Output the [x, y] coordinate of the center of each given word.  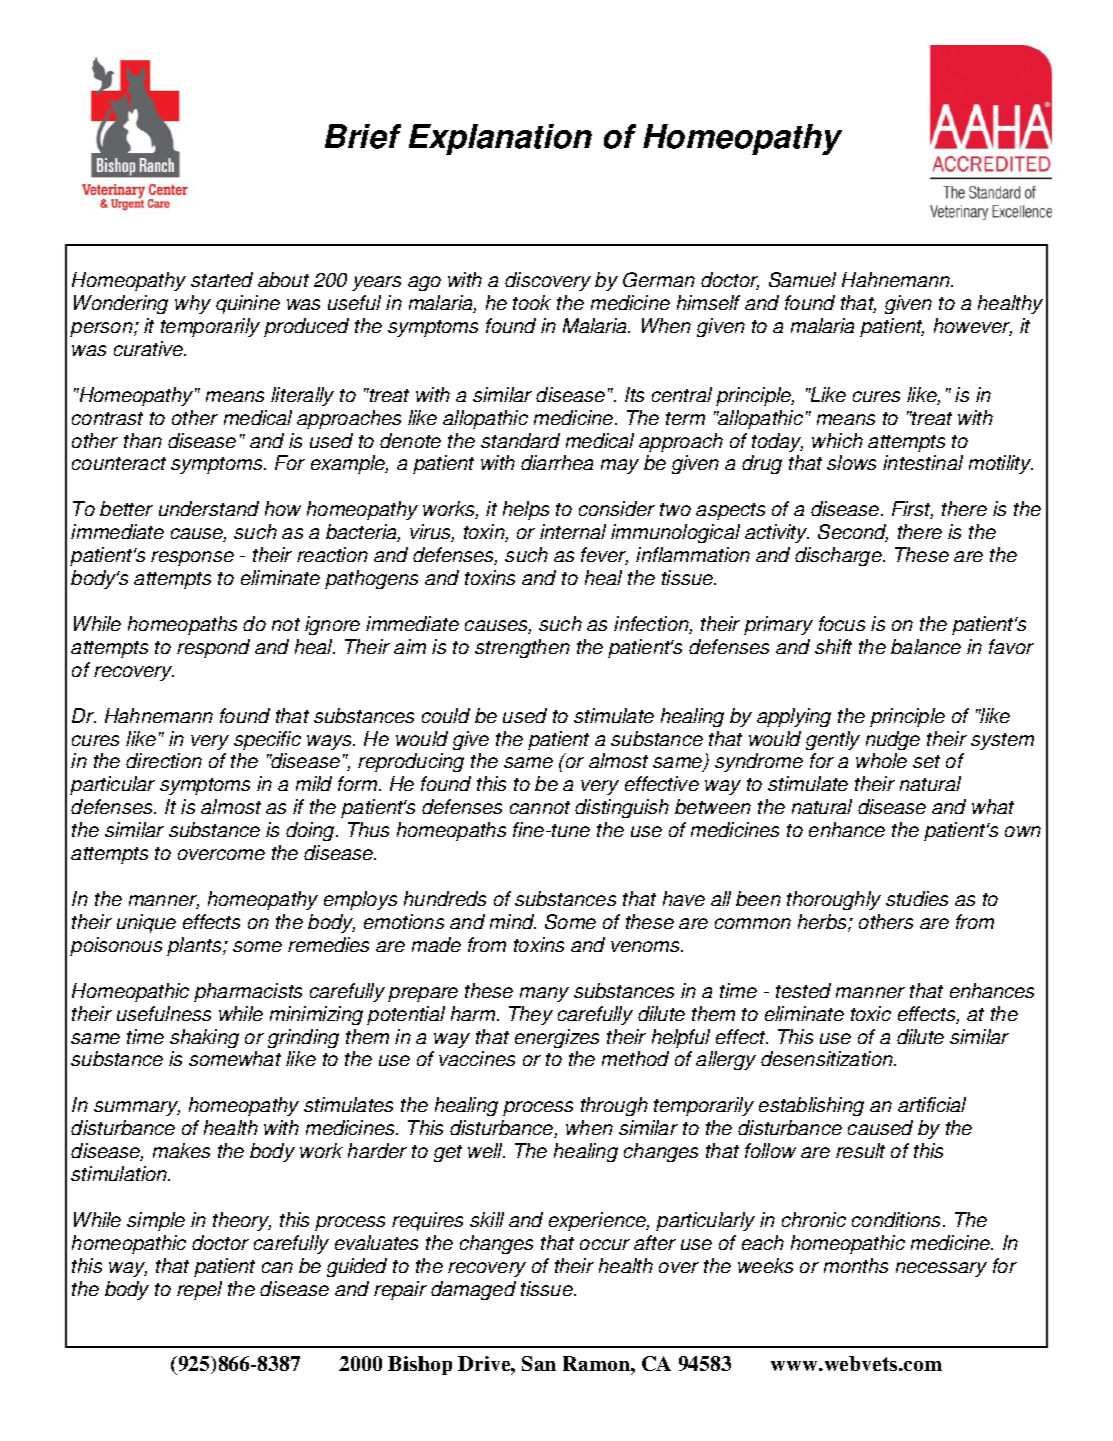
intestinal [923, 462]
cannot [540, 807]
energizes [557, 1038]
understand [209, 508]
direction [164, 760]
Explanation [500, 139]
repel [199, 1290]
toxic [871, 1013]
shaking [204, 1038]
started [222, 279]
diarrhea [557, 462]
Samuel [802, 279]
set [926, 761]
